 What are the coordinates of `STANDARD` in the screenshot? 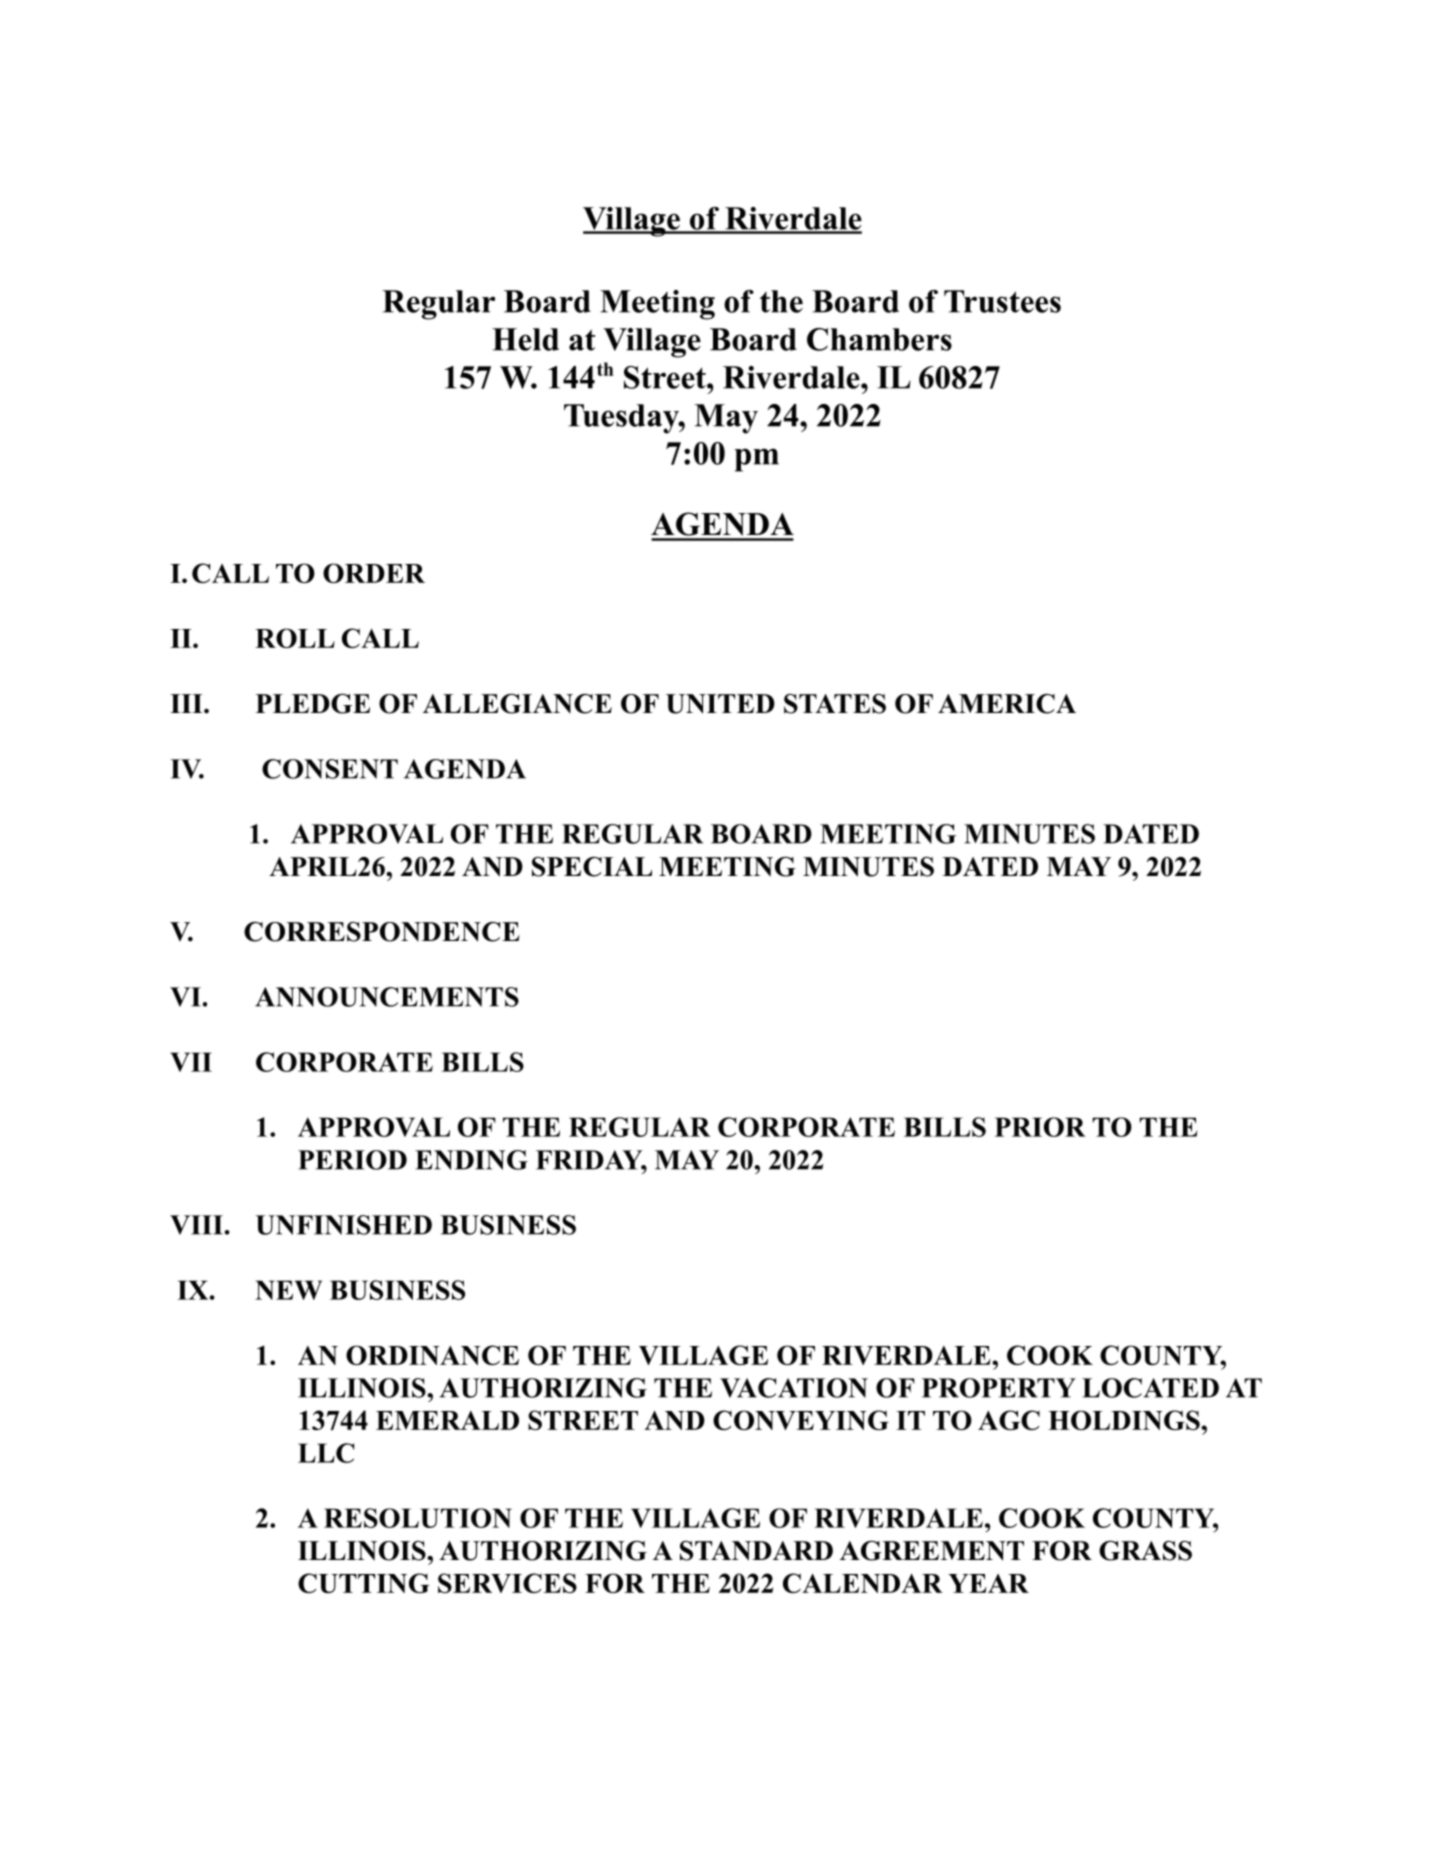 It's located at (756, 1551).
